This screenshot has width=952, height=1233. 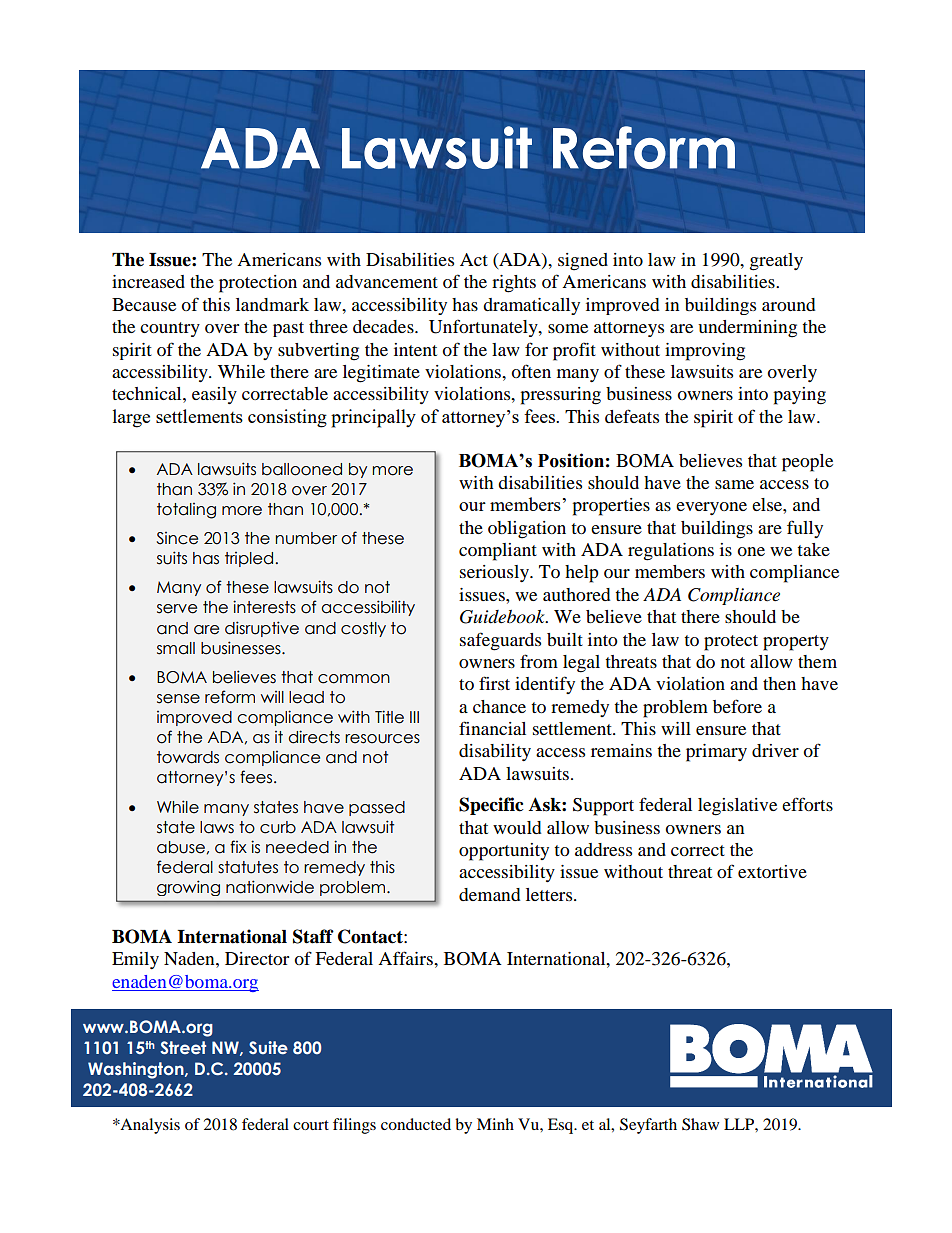 I want to click on landmark, so click(x=272, y=304).
